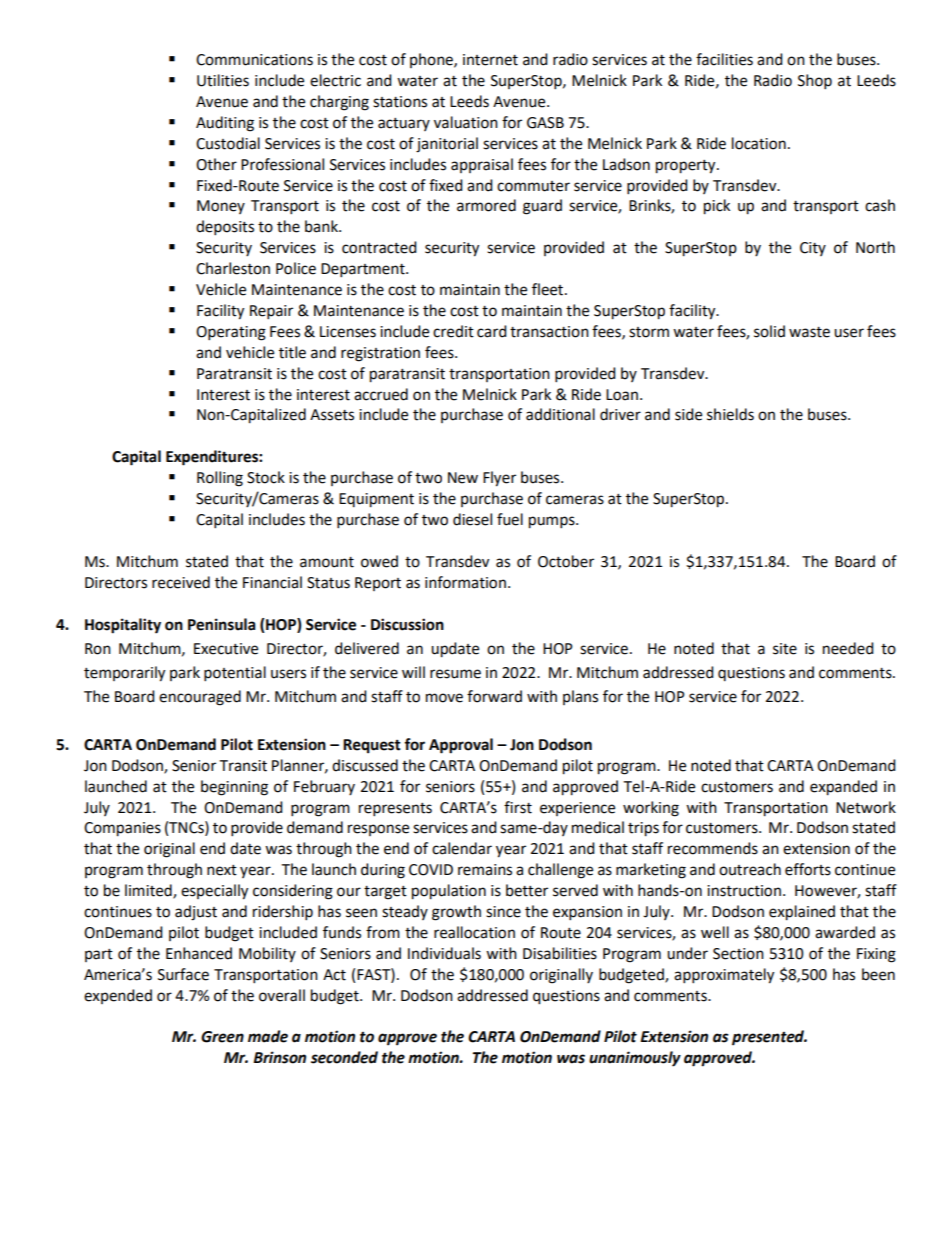  Describe the element at coordinates (223, 80) in the screenshot. I see `Utilities` at that location.
